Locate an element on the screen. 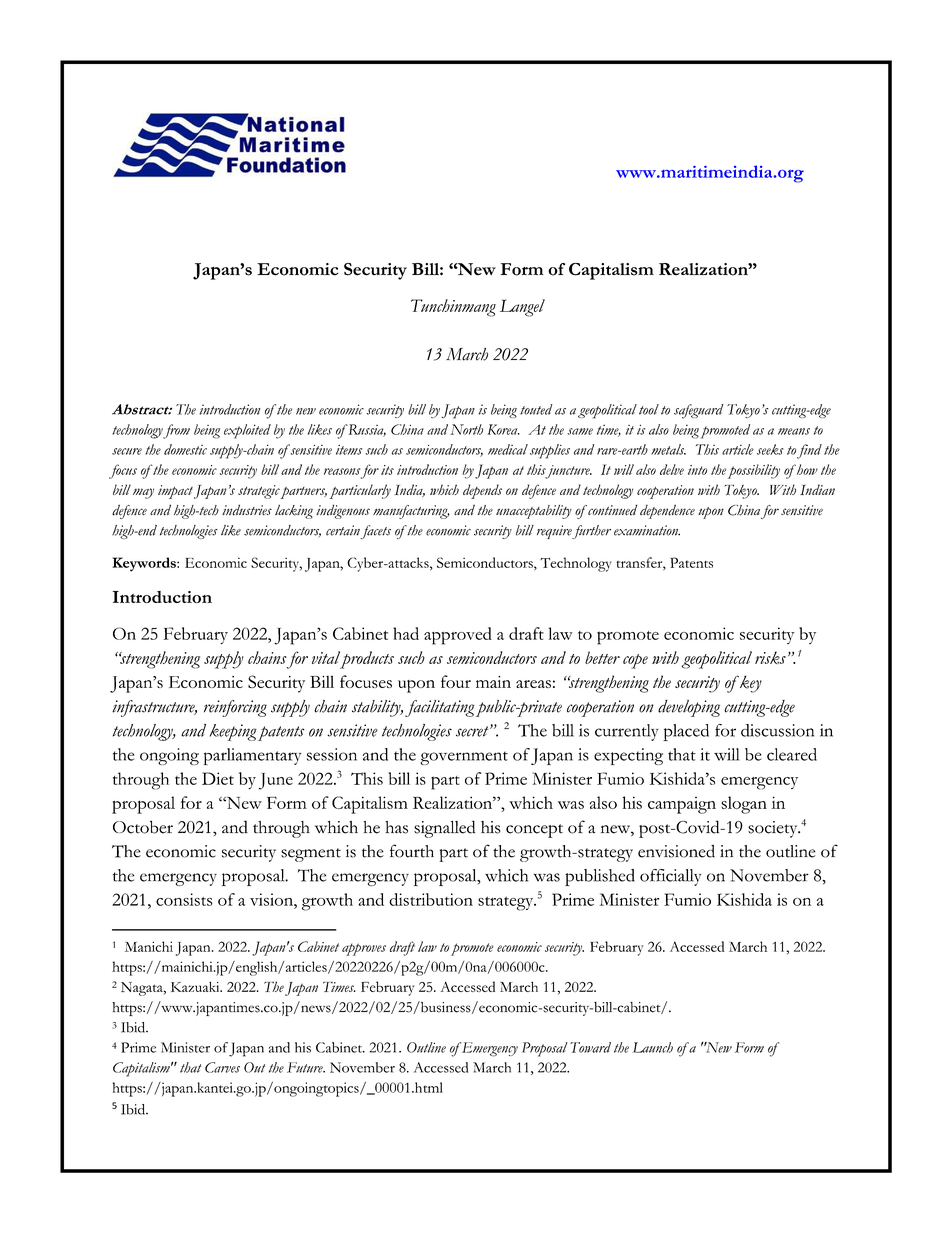  placed is located at coordinates (686, 732).
